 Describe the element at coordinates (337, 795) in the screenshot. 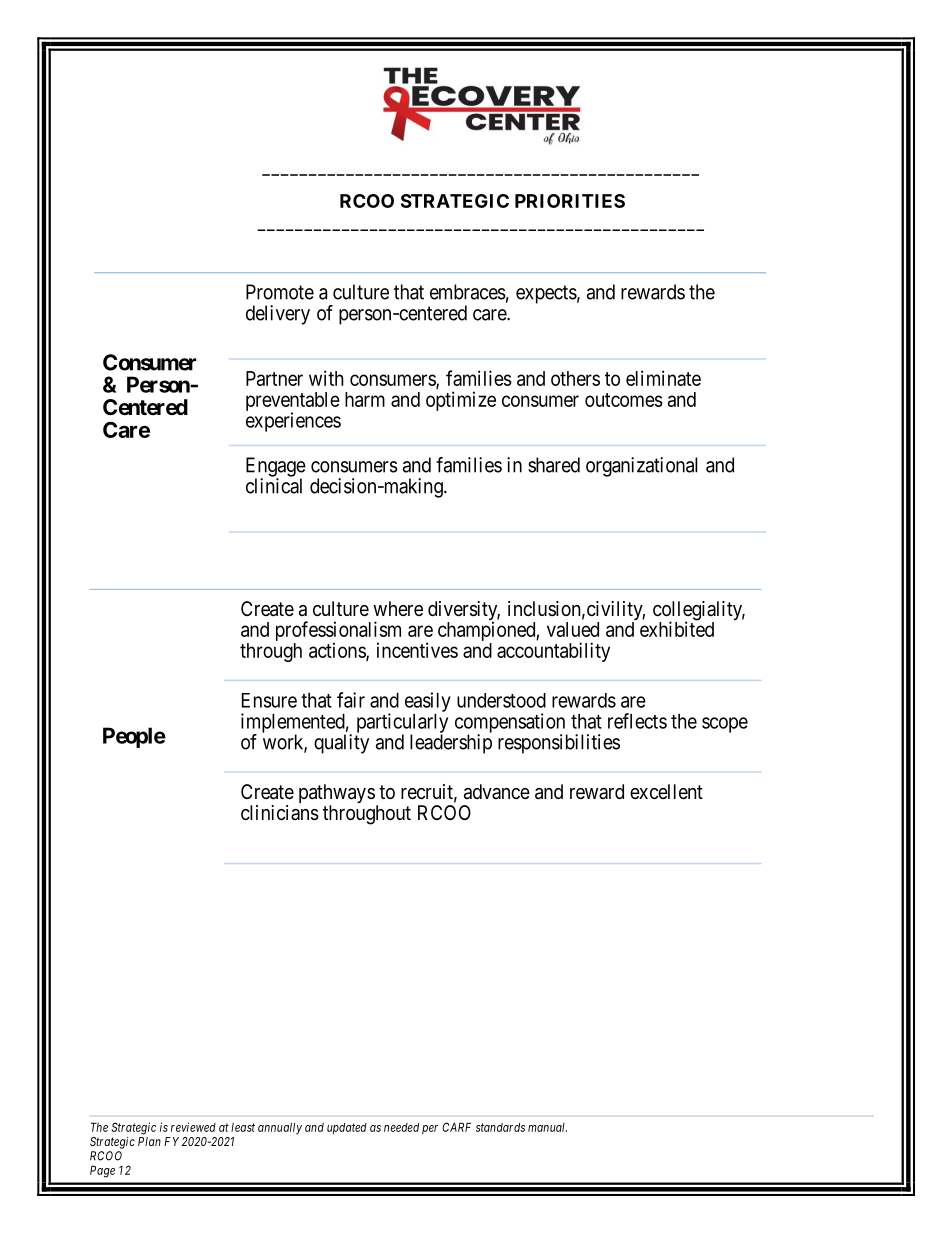

I see `pathways` at that location.
